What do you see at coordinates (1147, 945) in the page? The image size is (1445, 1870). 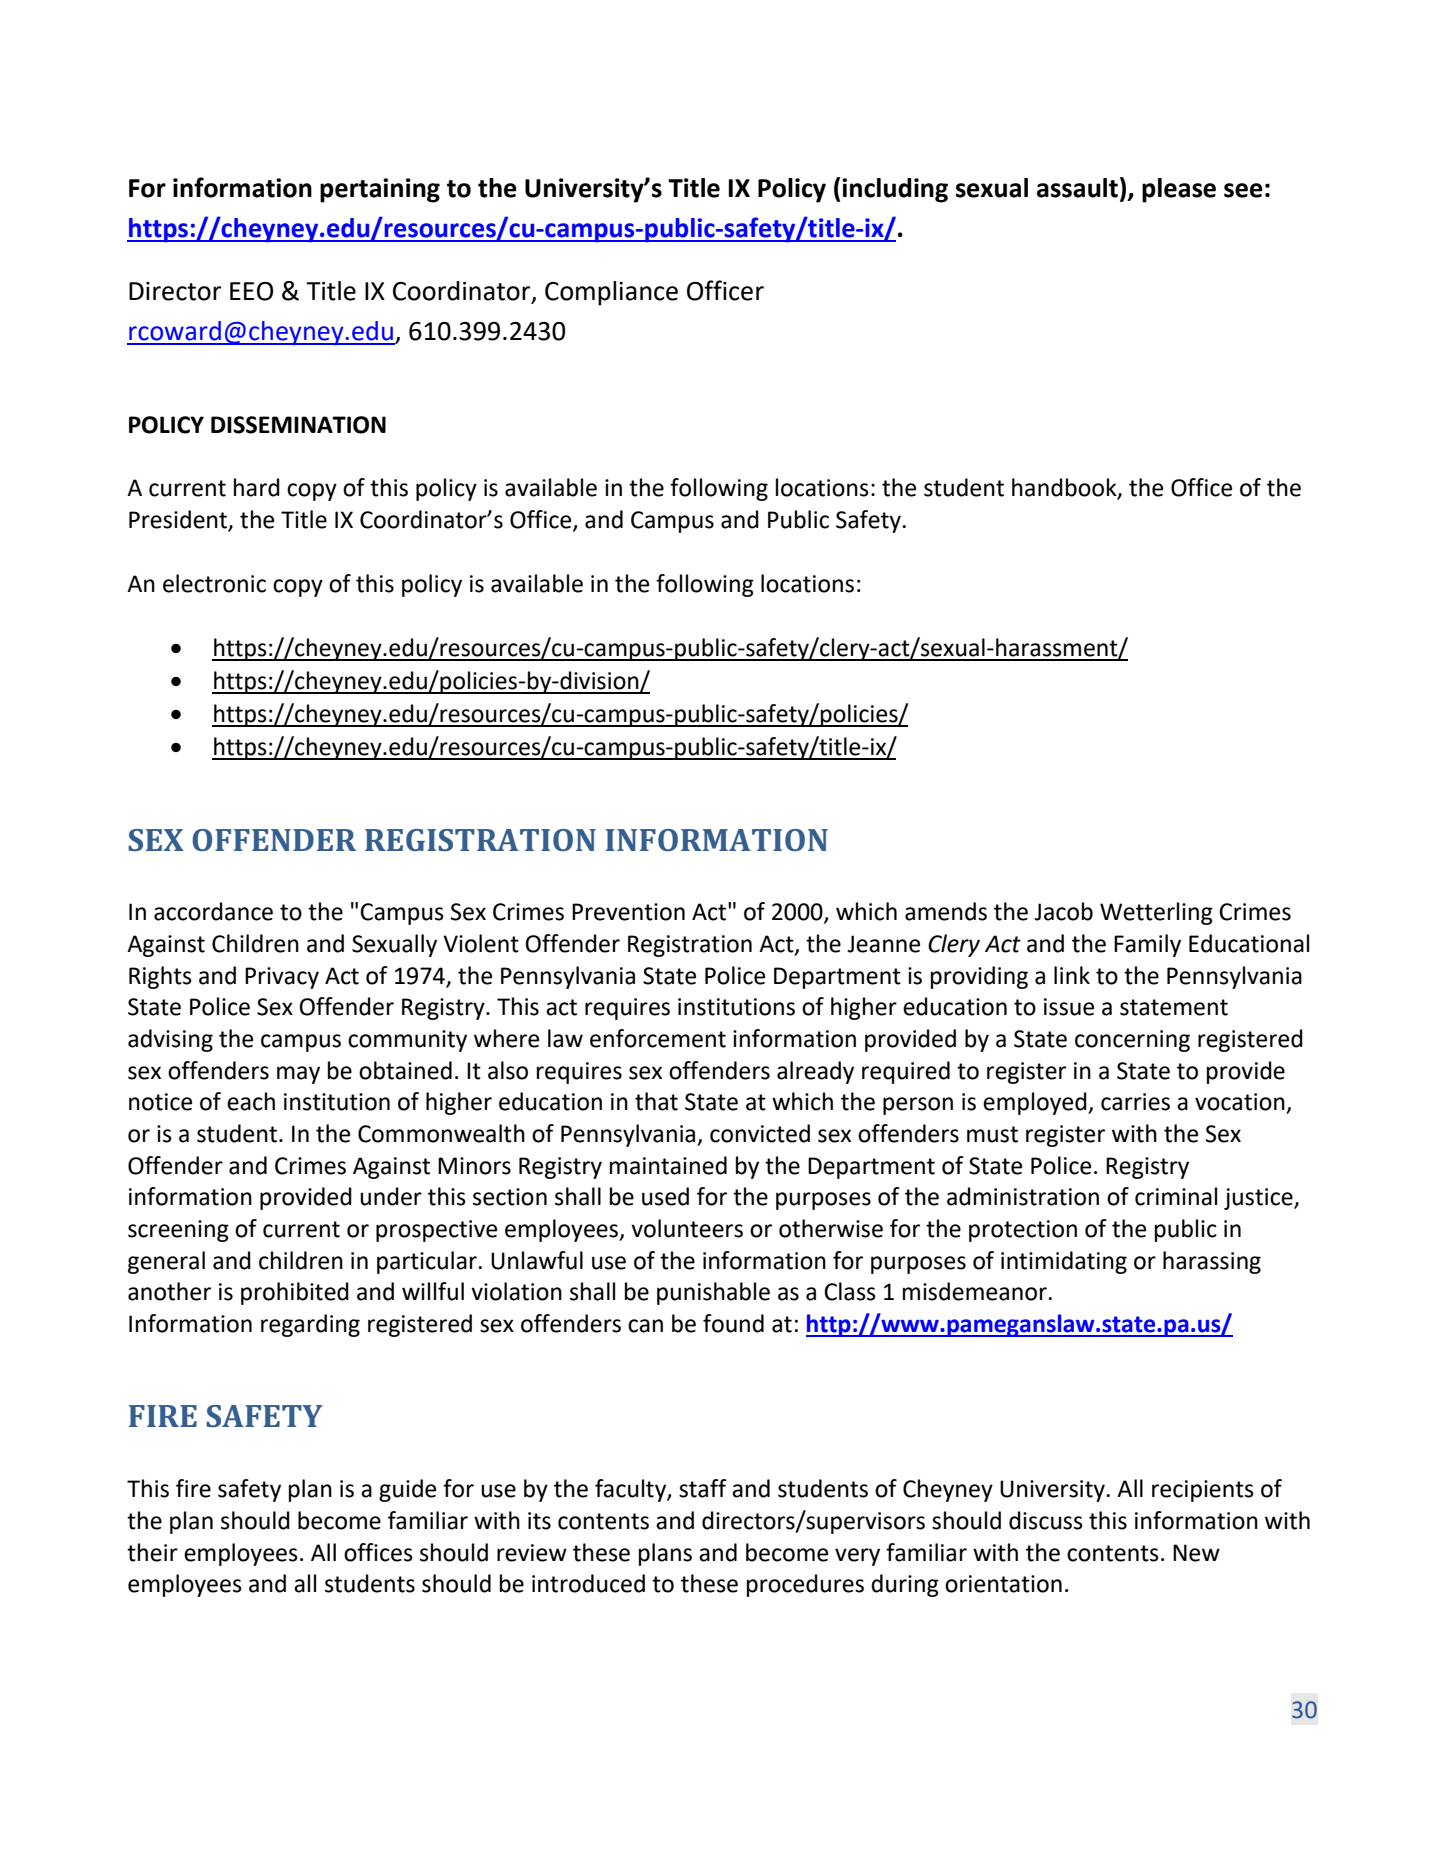 I see `Family` at bounding box center [1147, 945].
